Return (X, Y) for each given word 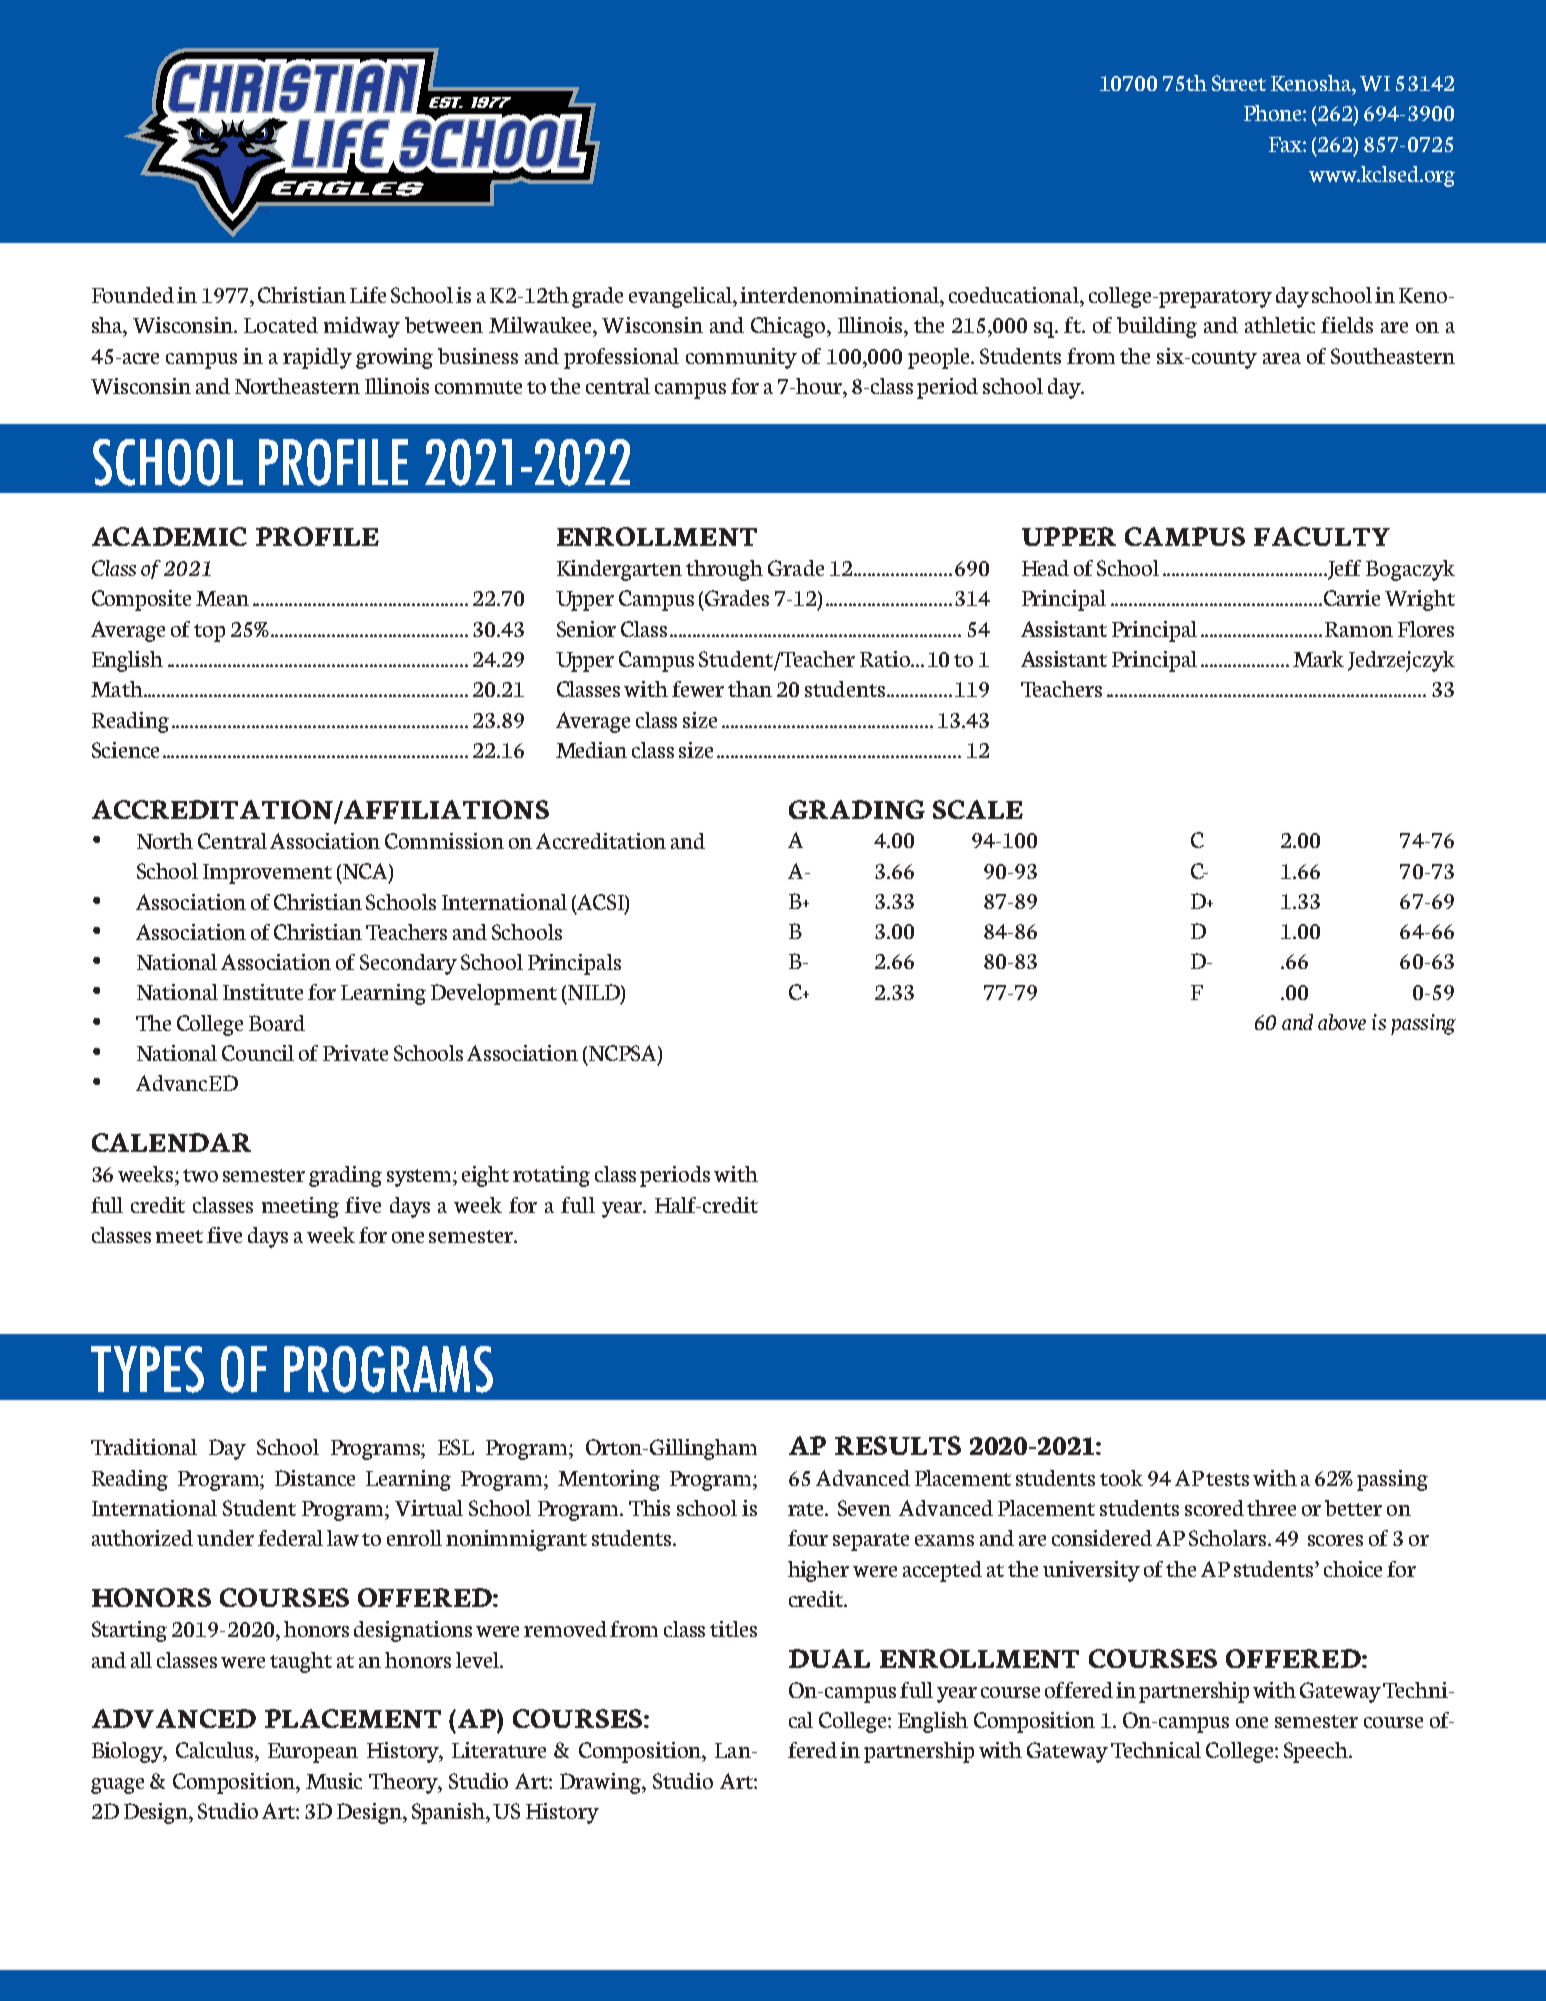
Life (368, 295)
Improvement (267, 874)
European (313, 1753)
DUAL (829, 1658)
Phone (1274, 113)
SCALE (978, 809)
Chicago (789, 327)
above (1342, 1022)
